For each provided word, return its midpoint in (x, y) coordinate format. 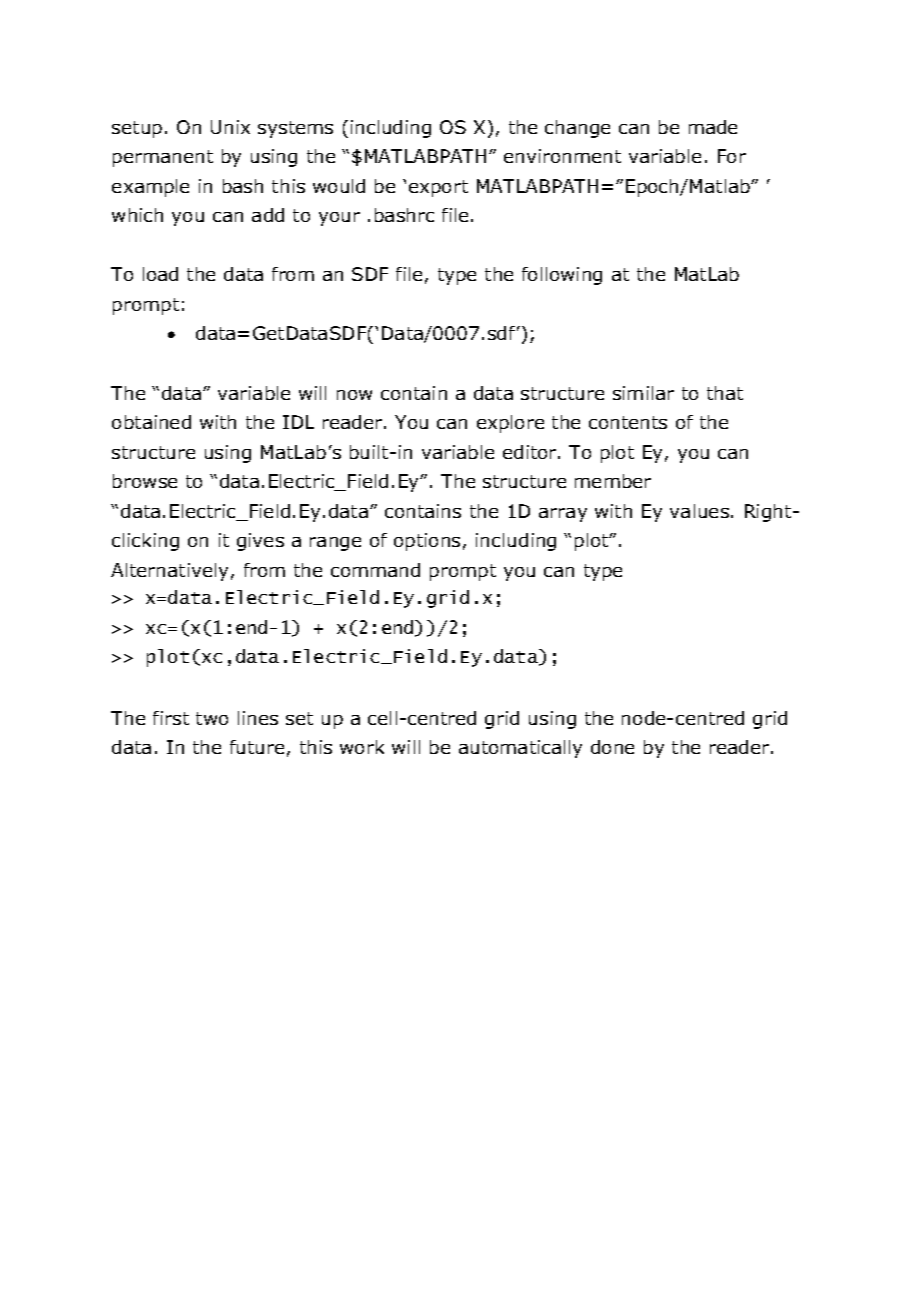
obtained (151, 422)
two (212, 718)
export (438, 188)
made (713, 127)
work (362, 747)
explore (510, 424)
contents (628, 422)
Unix (230, 127)
